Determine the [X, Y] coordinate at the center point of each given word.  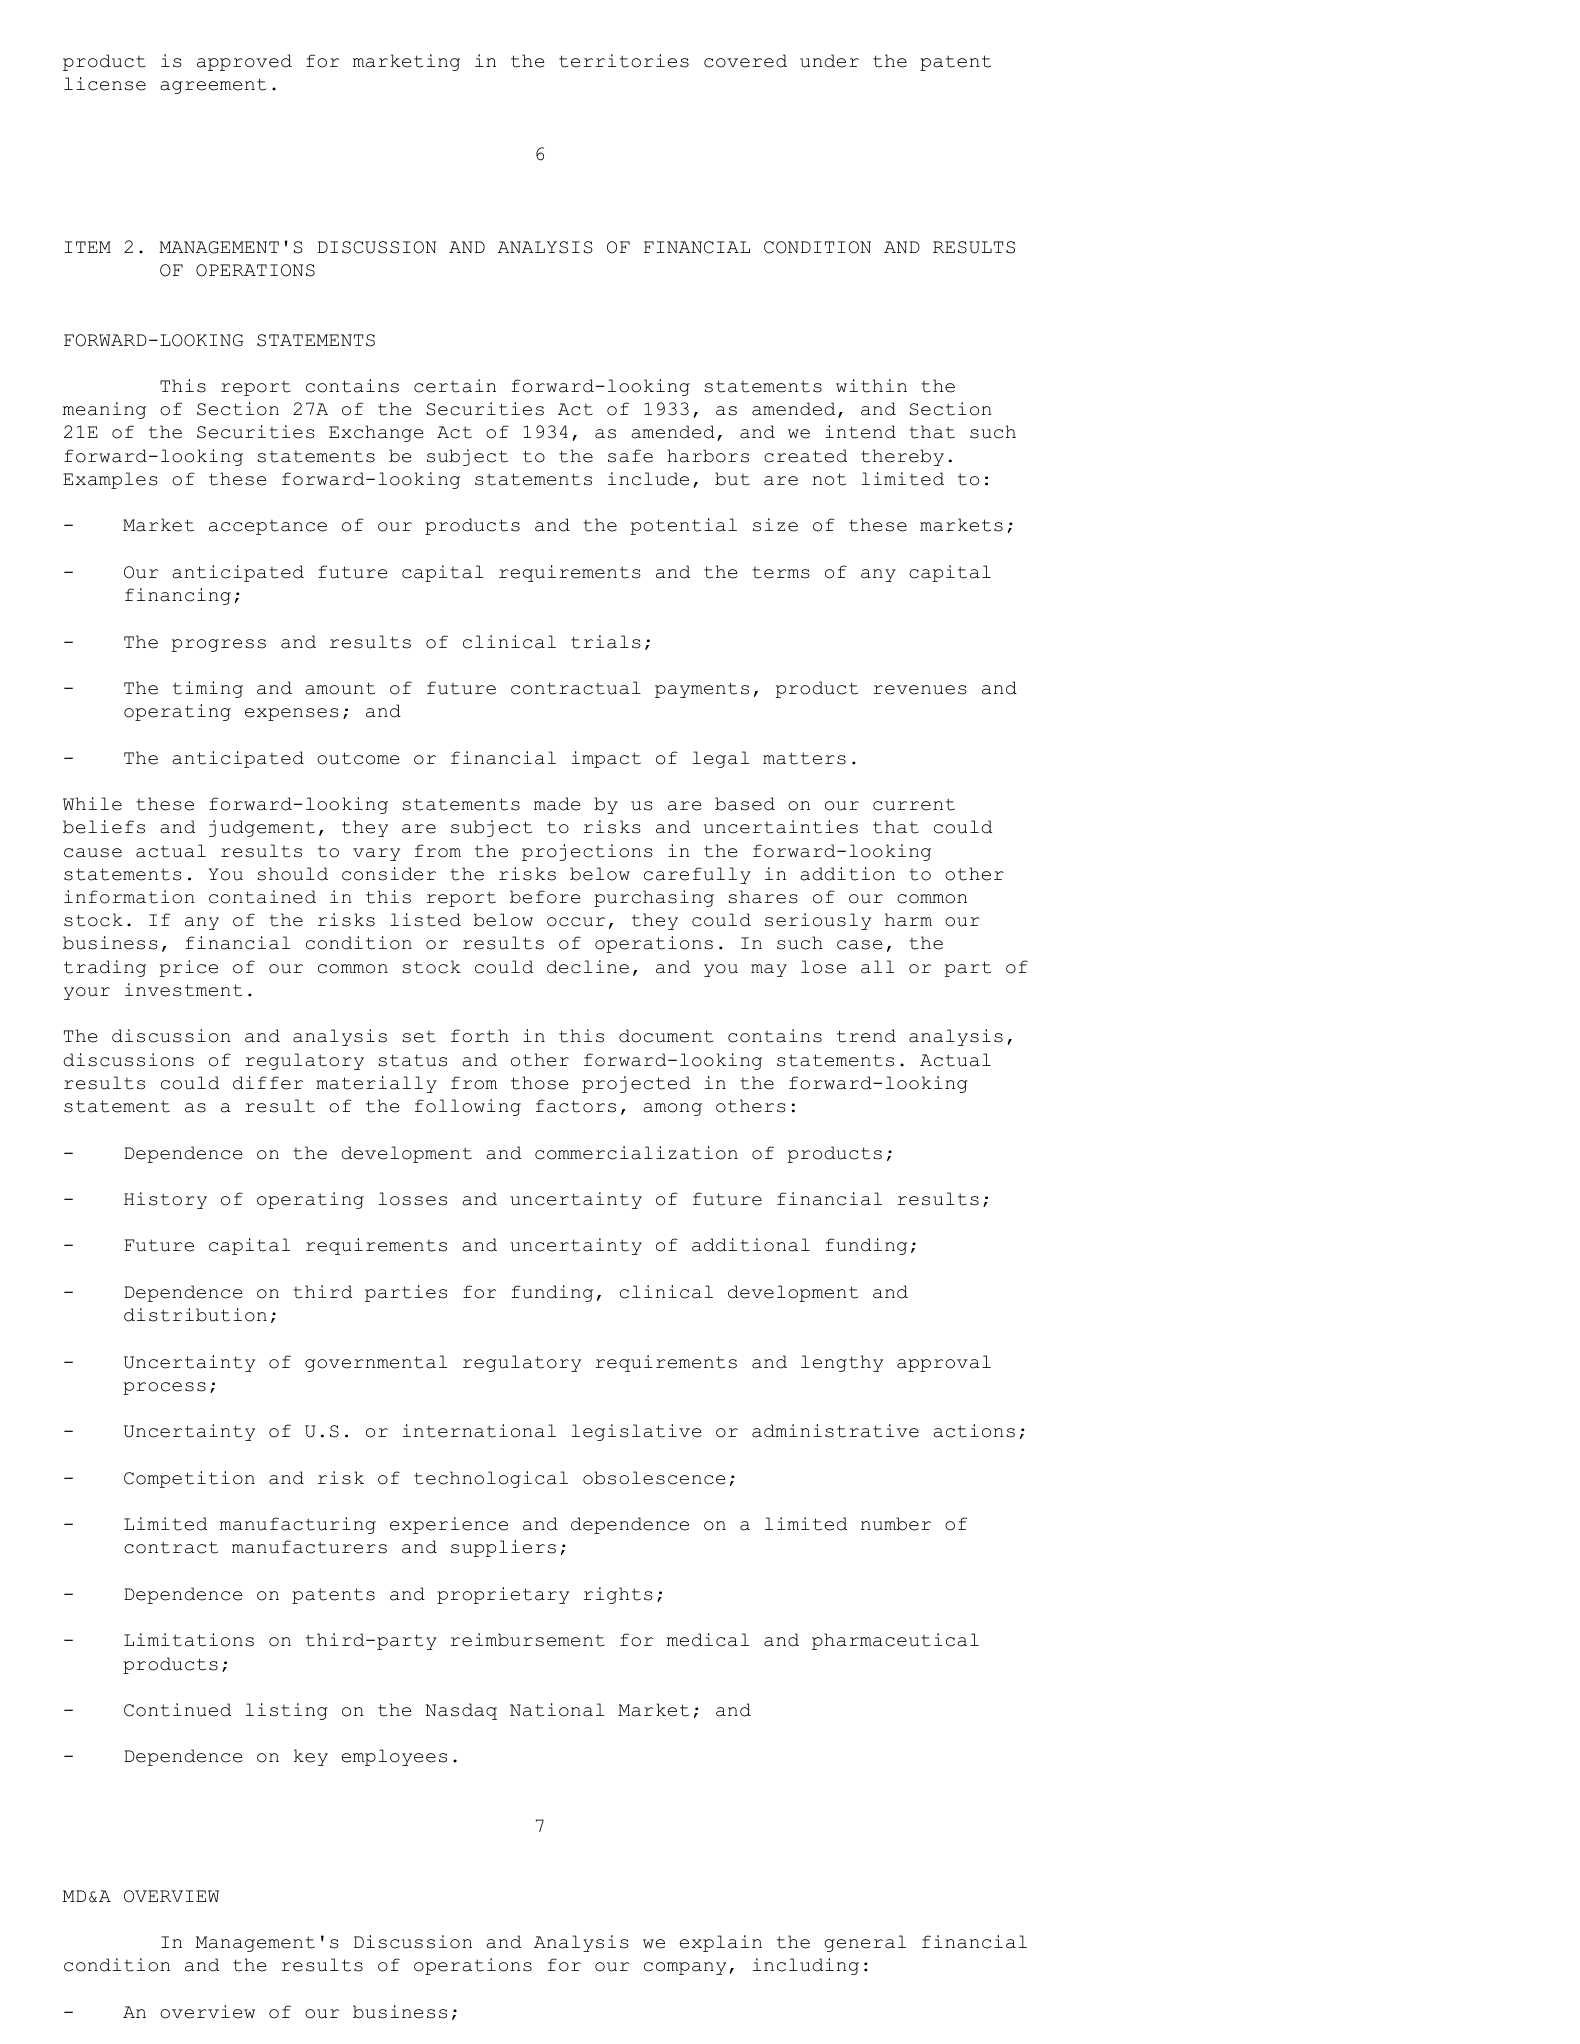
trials [606, 642]
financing [178, 596]
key [311, 1757]
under [829, 61]
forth [480, 1036]
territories [624, 61]
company [685, 1968]
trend [866, 1036]
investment [183, 990]
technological [491, 1479]
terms [781, 573]
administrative [835, 1431]
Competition [189, 1479]
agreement [213, 86]
